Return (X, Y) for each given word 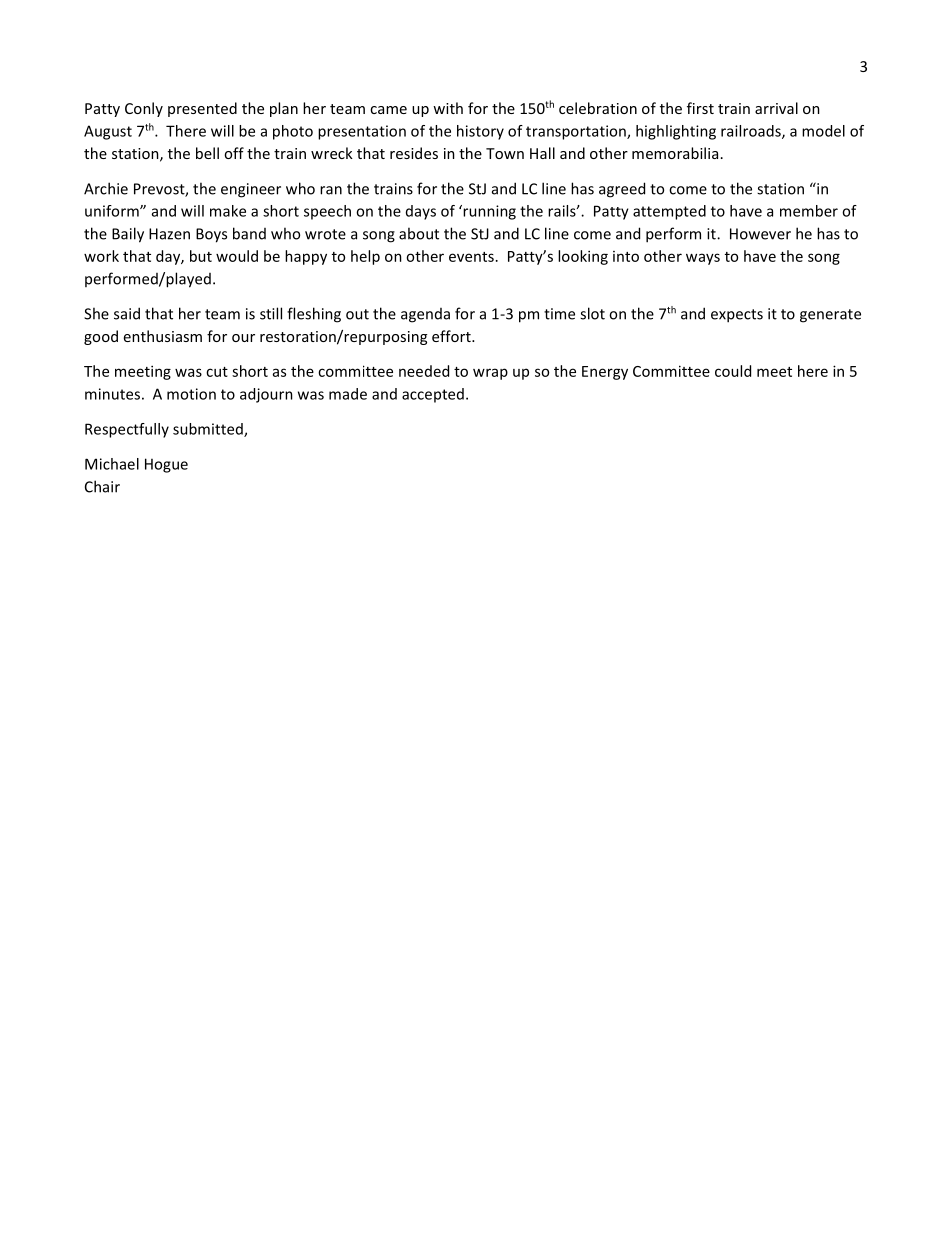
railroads (752, 132)
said (127, 313)
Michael (112, 464)
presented (202, 109)
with (448, 108)
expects (737, 316)
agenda (425, 315)
